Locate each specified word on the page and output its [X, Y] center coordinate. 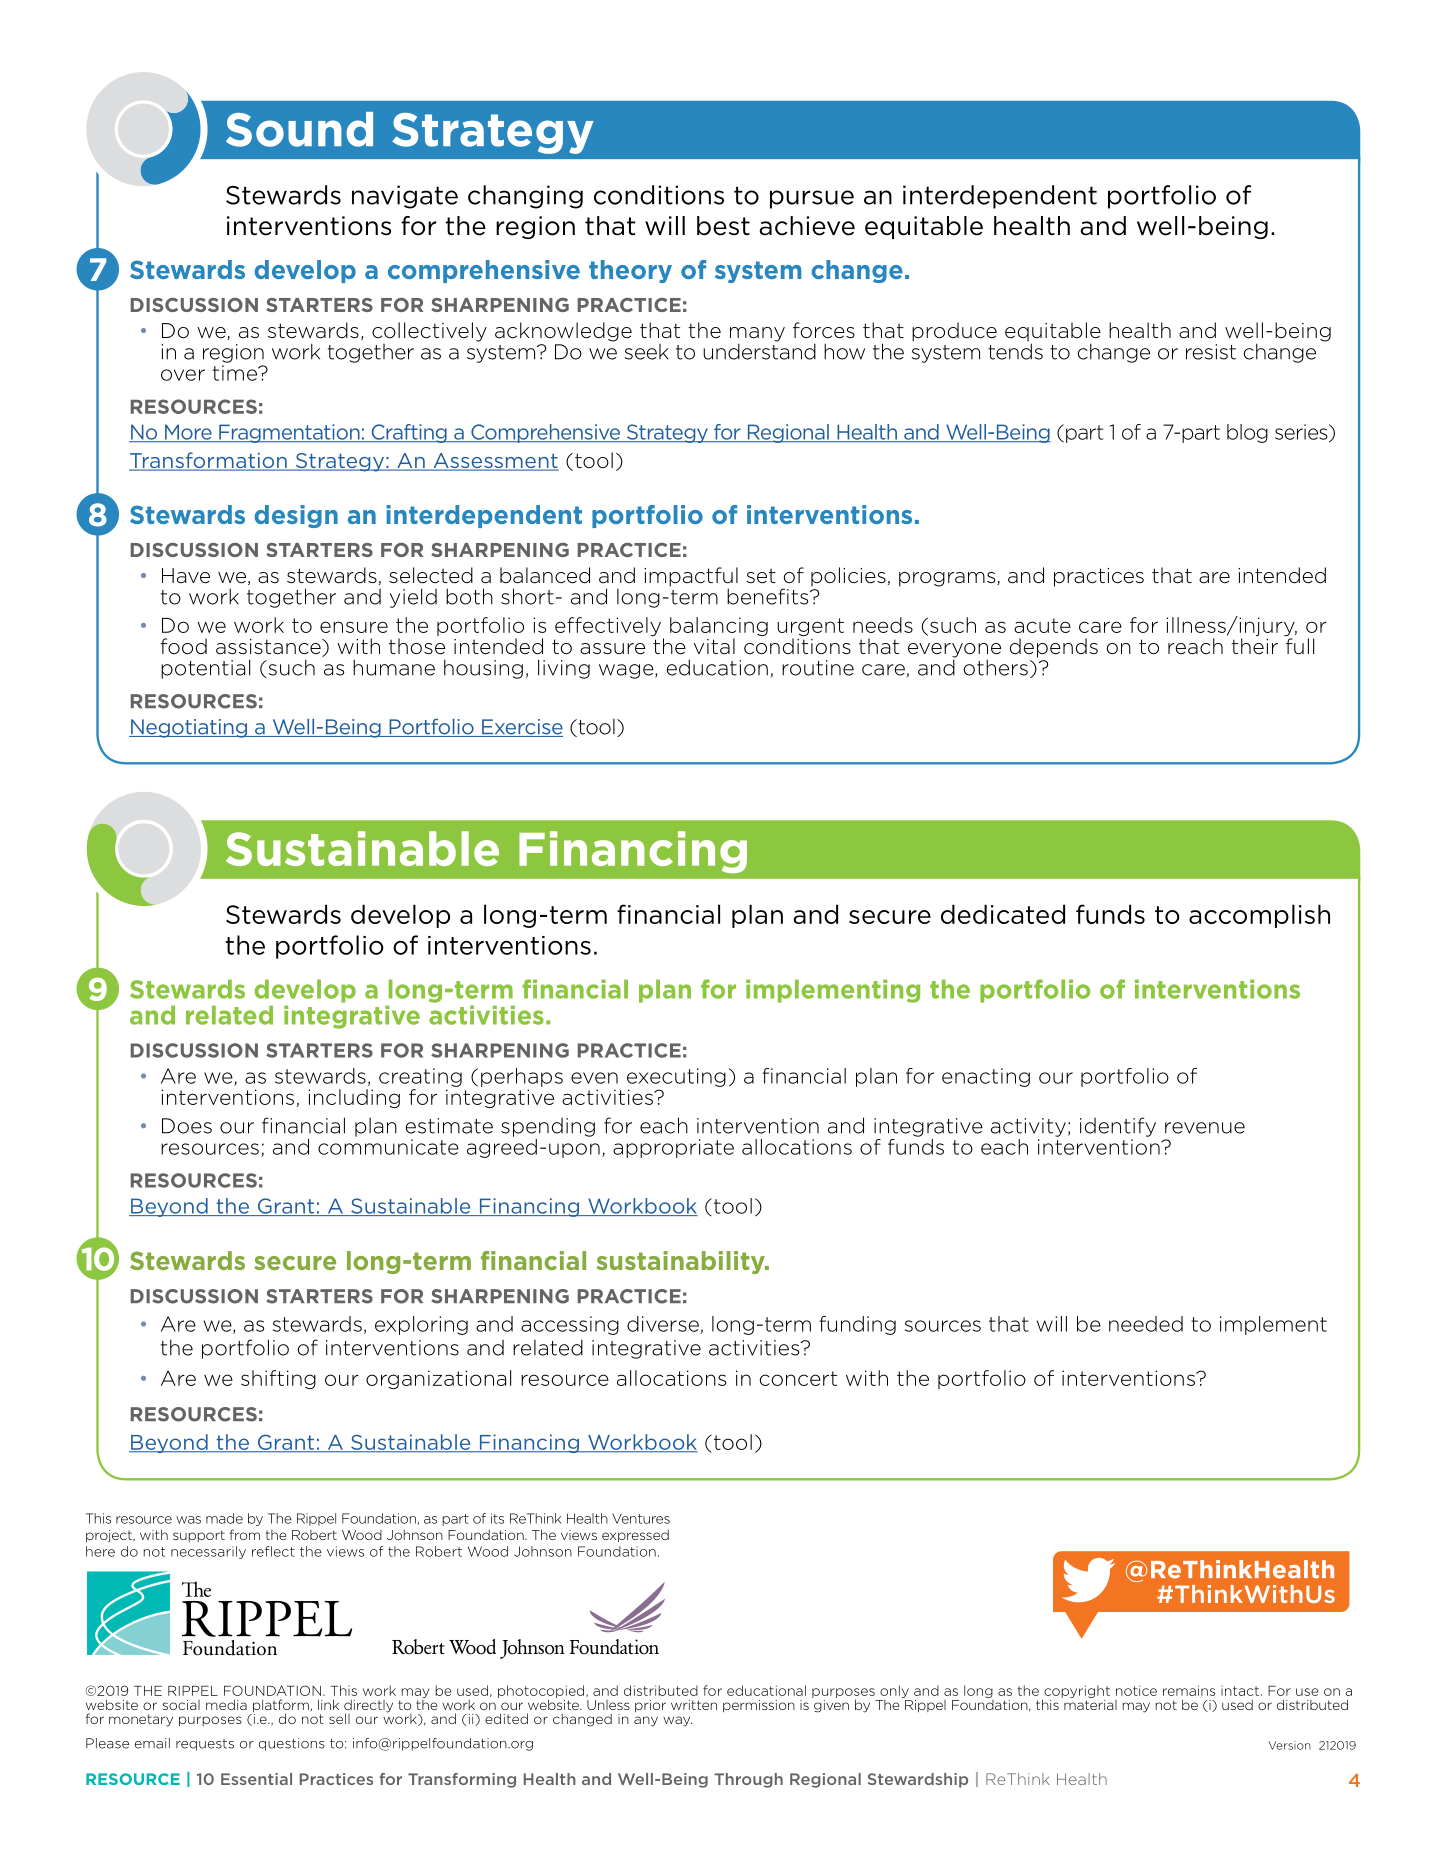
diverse [663, 1324]
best [723, 226]
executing [676, 1077]
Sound [299, 129]
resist [1211, 352]
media [226, 1704]
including [354, 1098]
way [677, 1721]
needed [1146, 1324]
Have [186, 576]
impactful [691, 578]
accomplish [1259, 916]
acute [1042, 625]
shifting [278, 1379]
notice [1136, 1690]
